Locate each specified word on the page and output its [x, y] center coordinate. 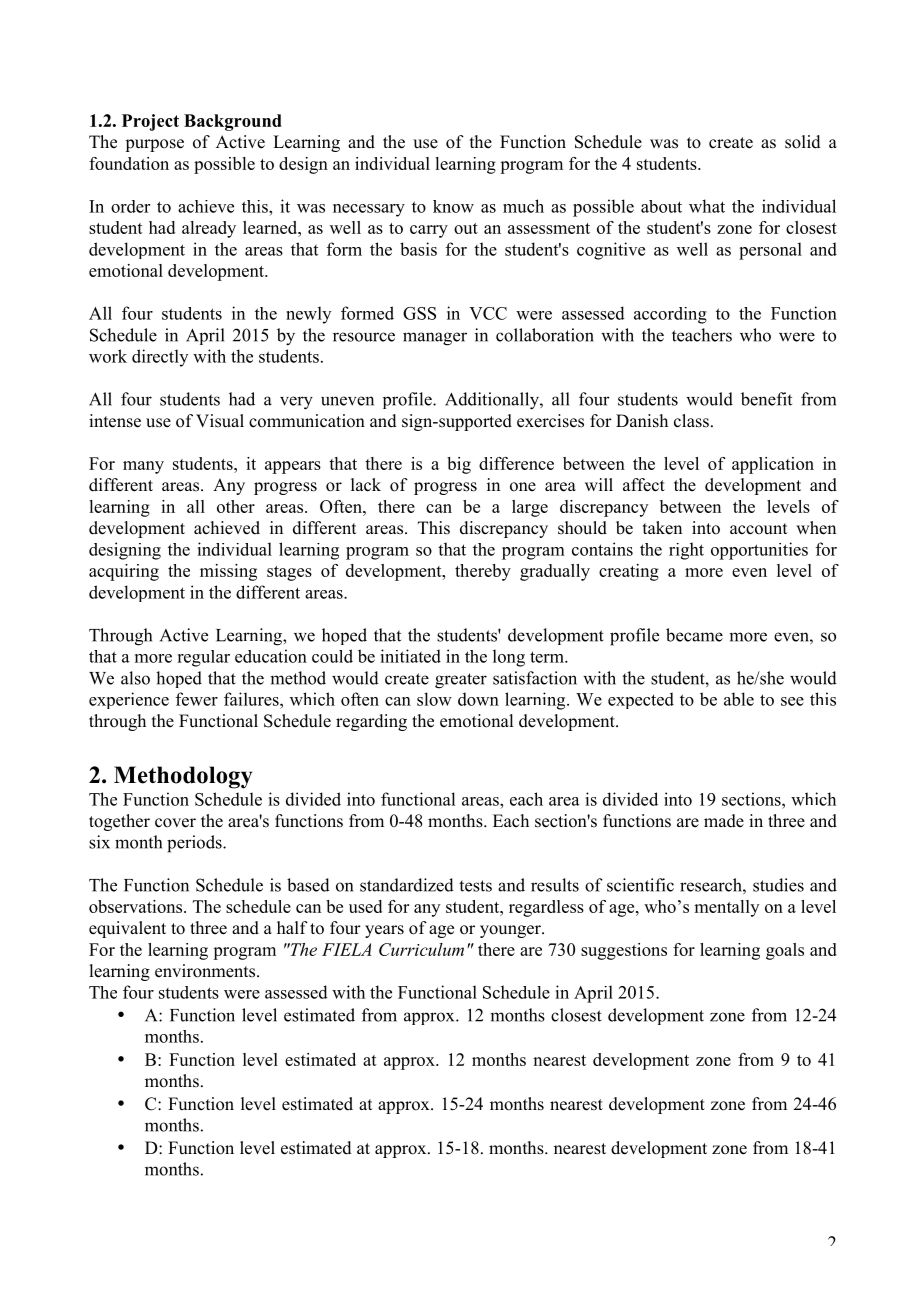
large [530, 508]
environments [206, 971]
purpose [154, 145]
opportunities [759, 551]
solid [803, 142]
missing [228, 572]
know [453, 206]
